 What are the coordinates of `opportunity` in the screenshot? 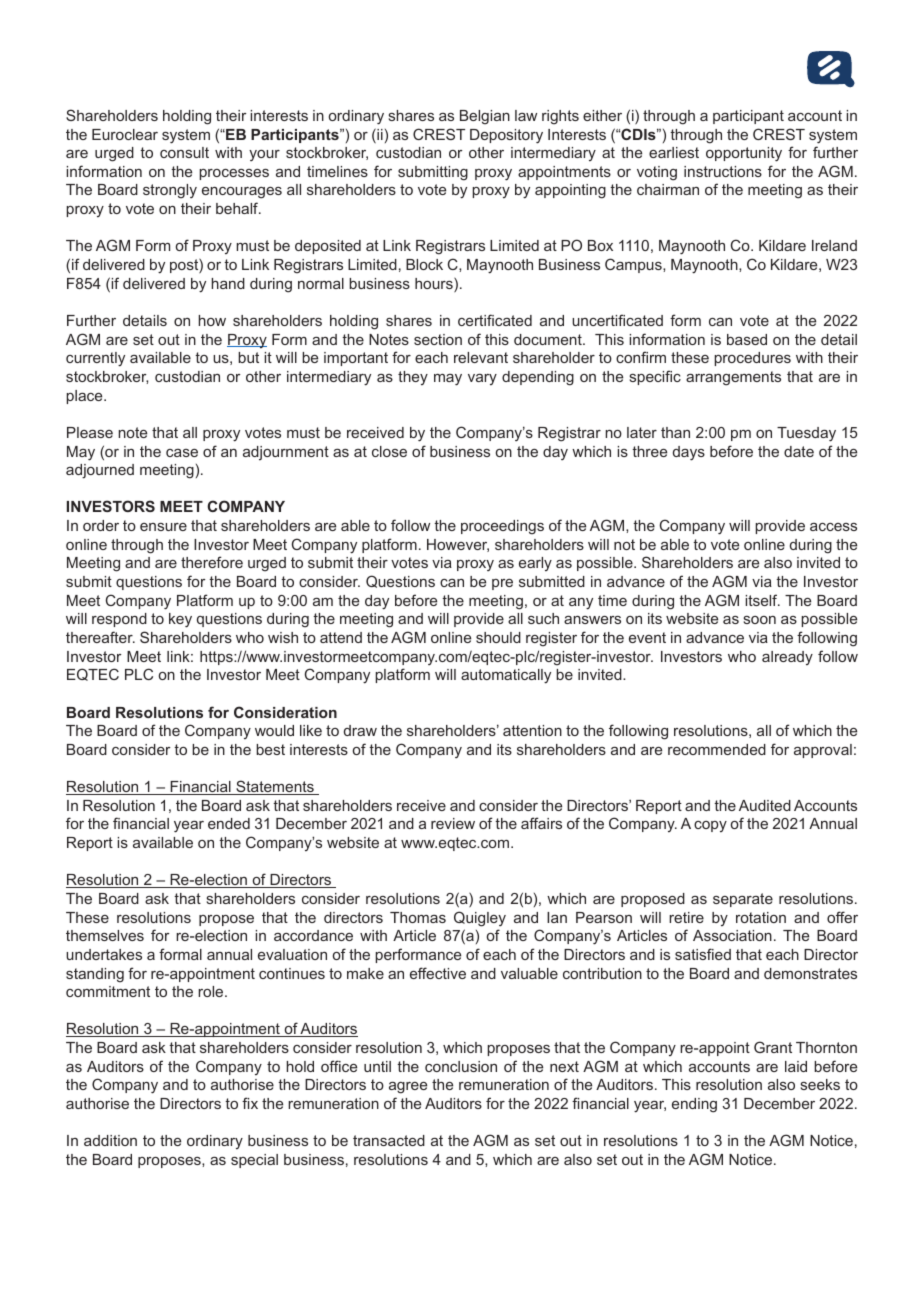 It's located at (744, 154).
